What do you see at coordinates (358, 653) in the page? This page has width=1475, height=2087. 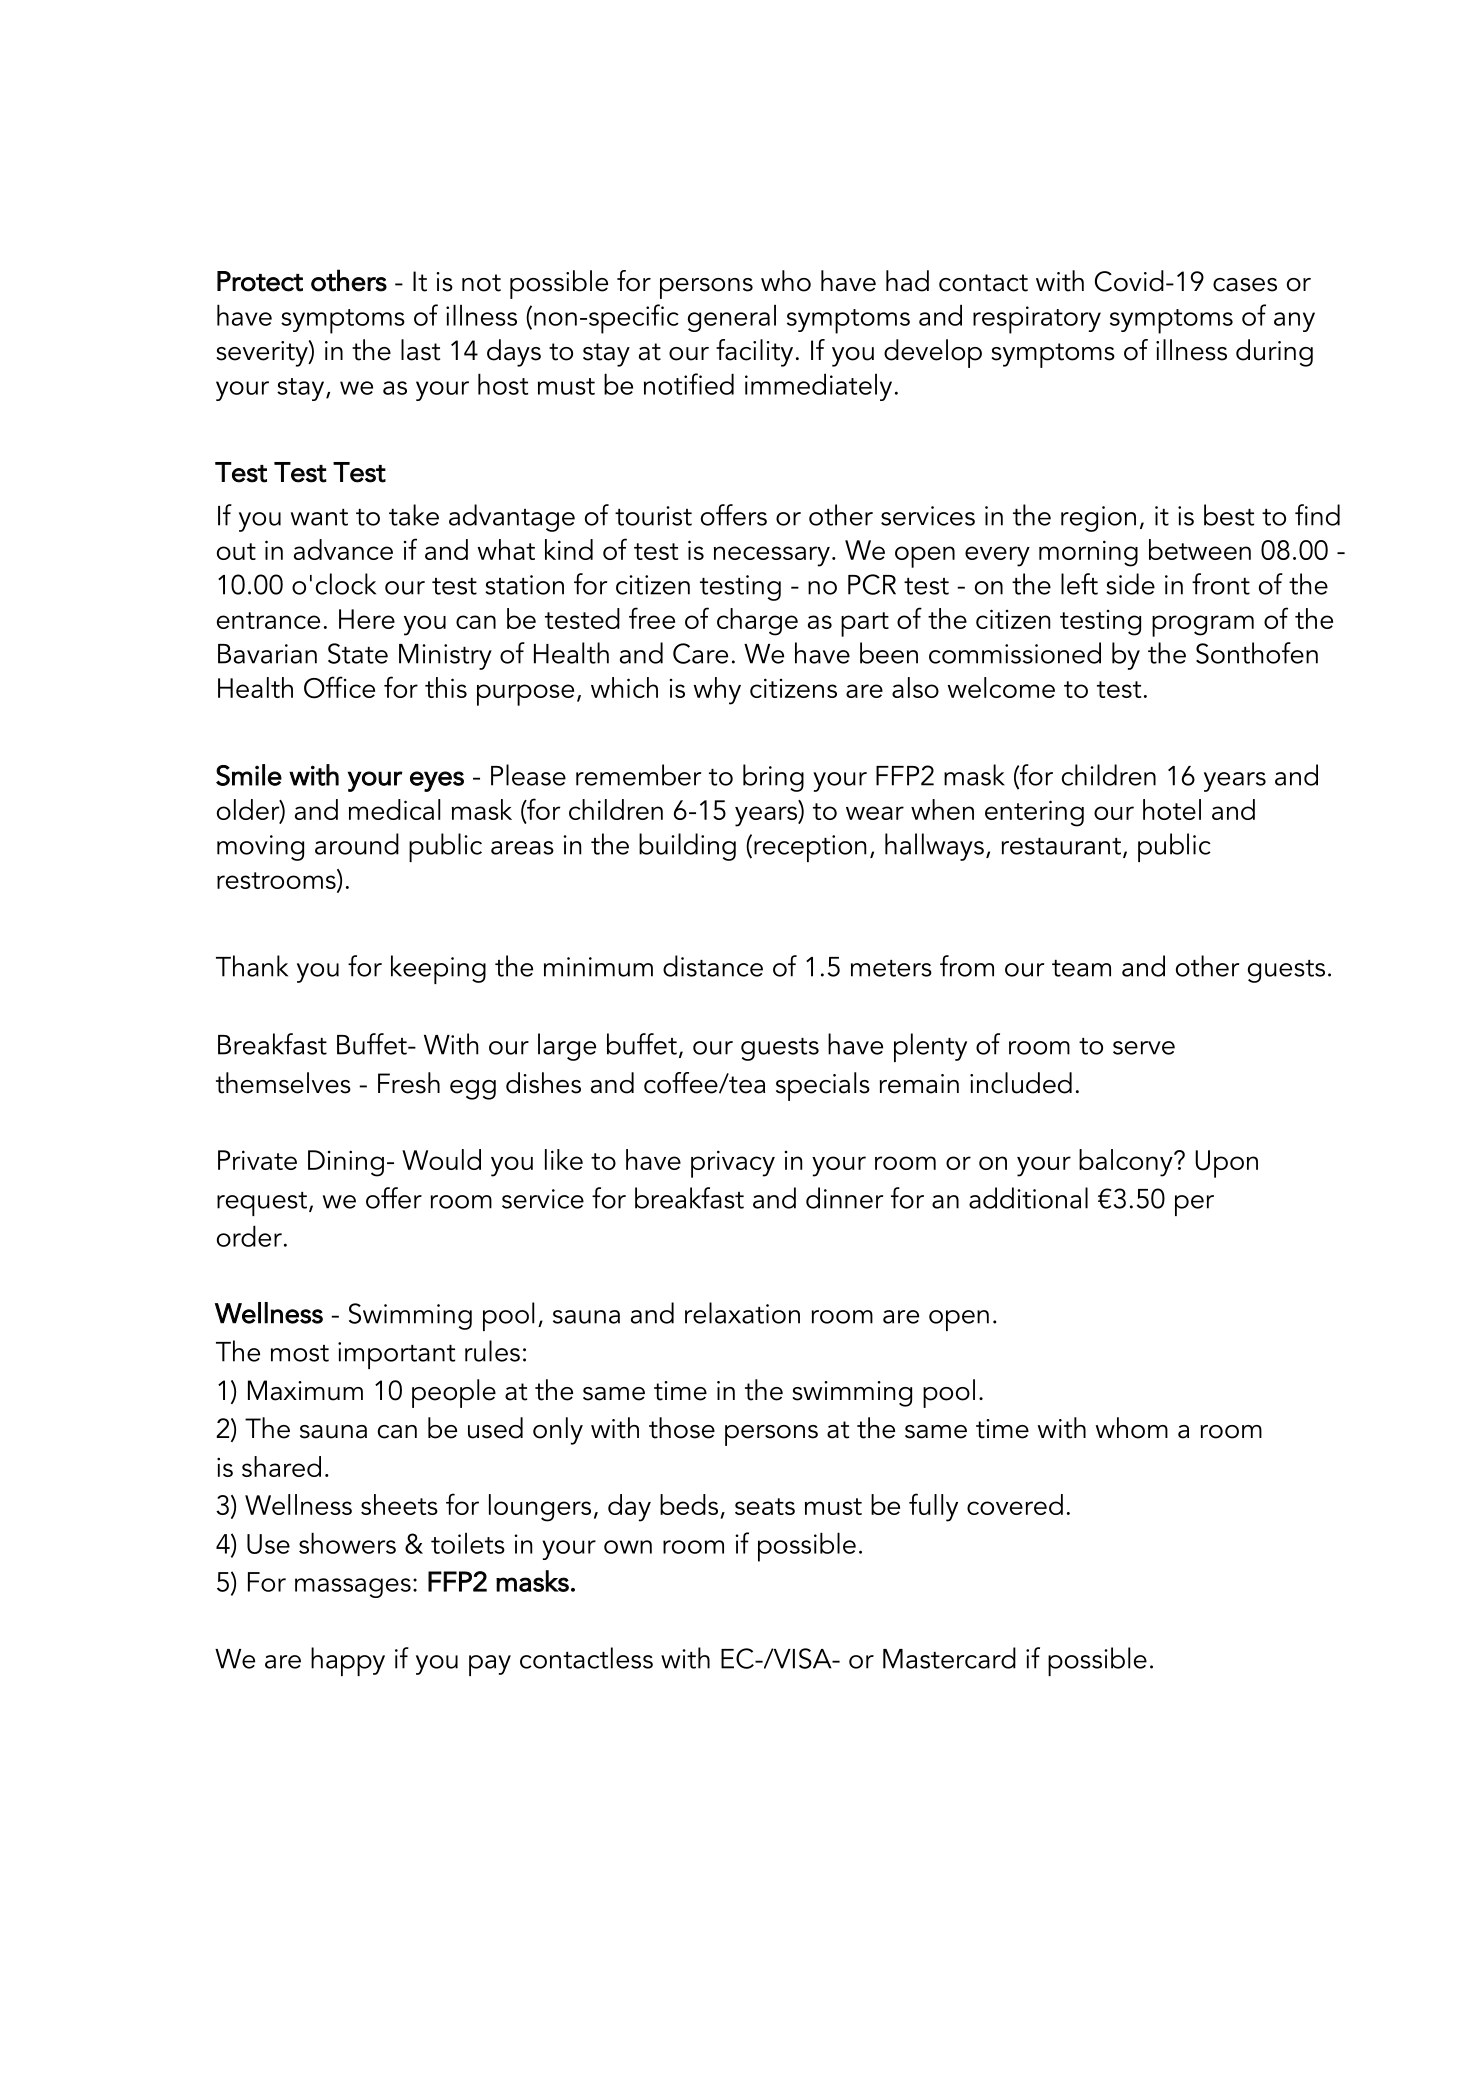 I see `State` at bounding box center [358, 653].
